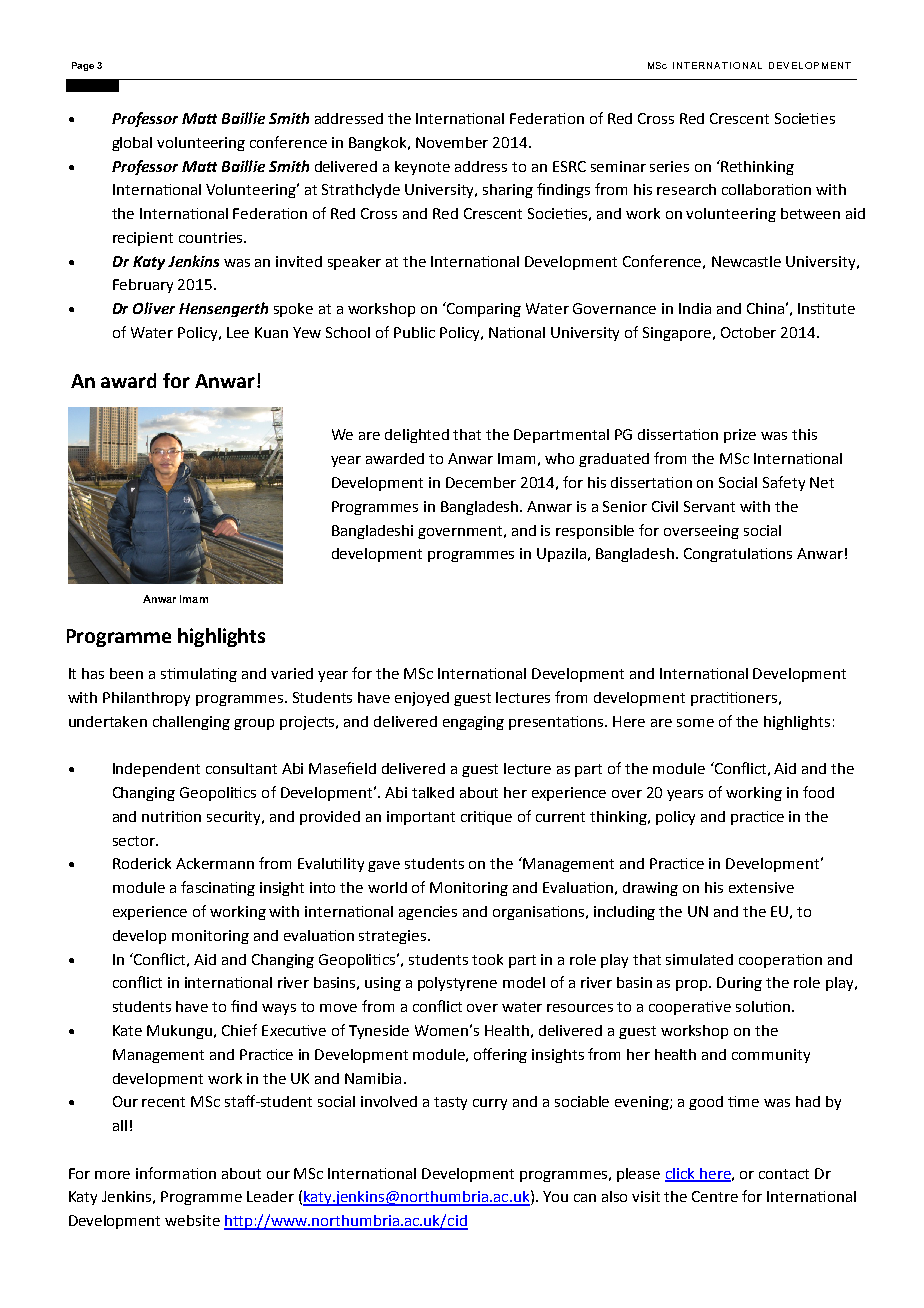 Image resolution: width=924 pixels, height=1308 pixels. What do you see at coordinates (176, 1173) in the screenshot?
I see `information` at bounding box center [176, 1173].
